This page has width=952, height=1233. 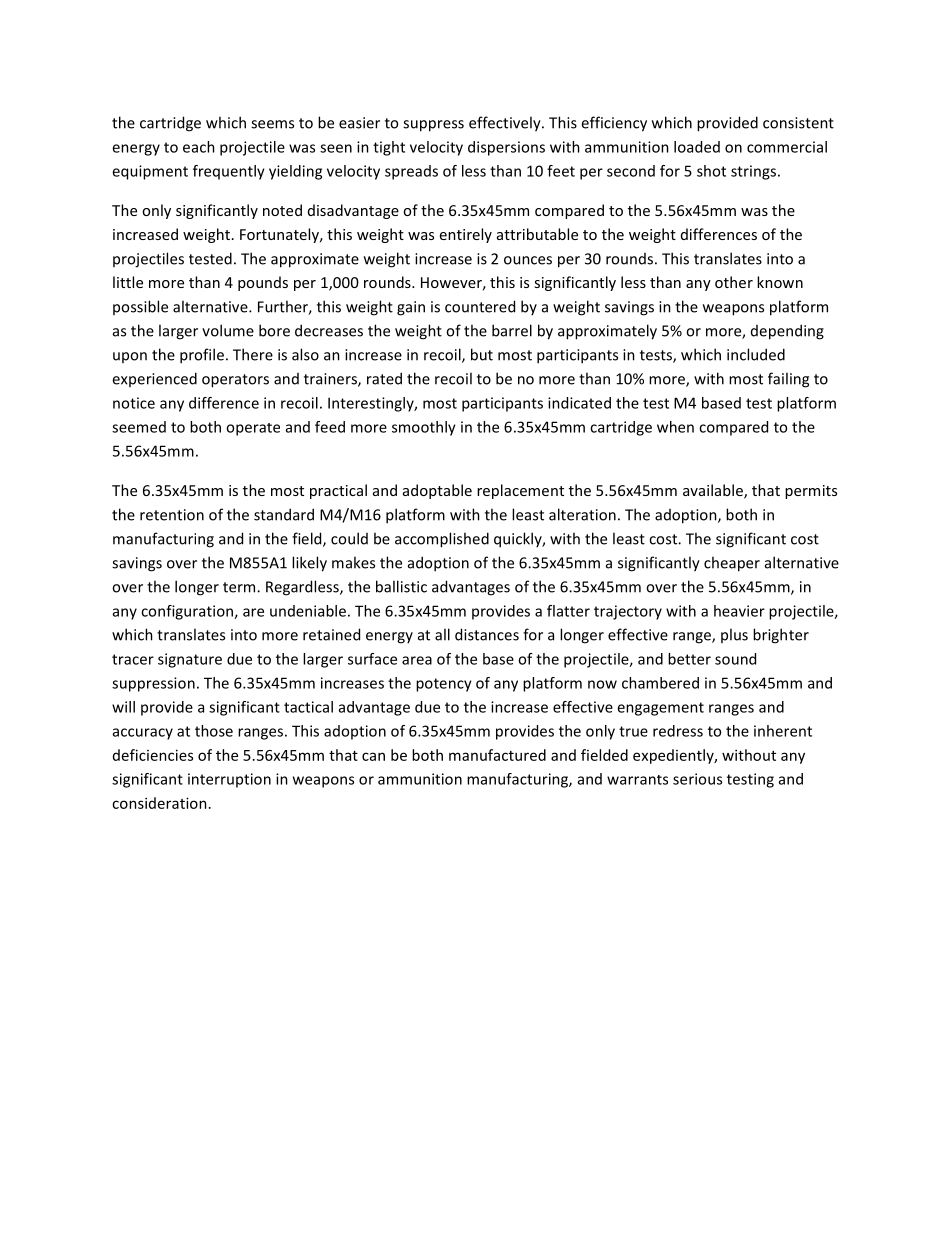 I want to click on term, so click(x=240, y=587).
